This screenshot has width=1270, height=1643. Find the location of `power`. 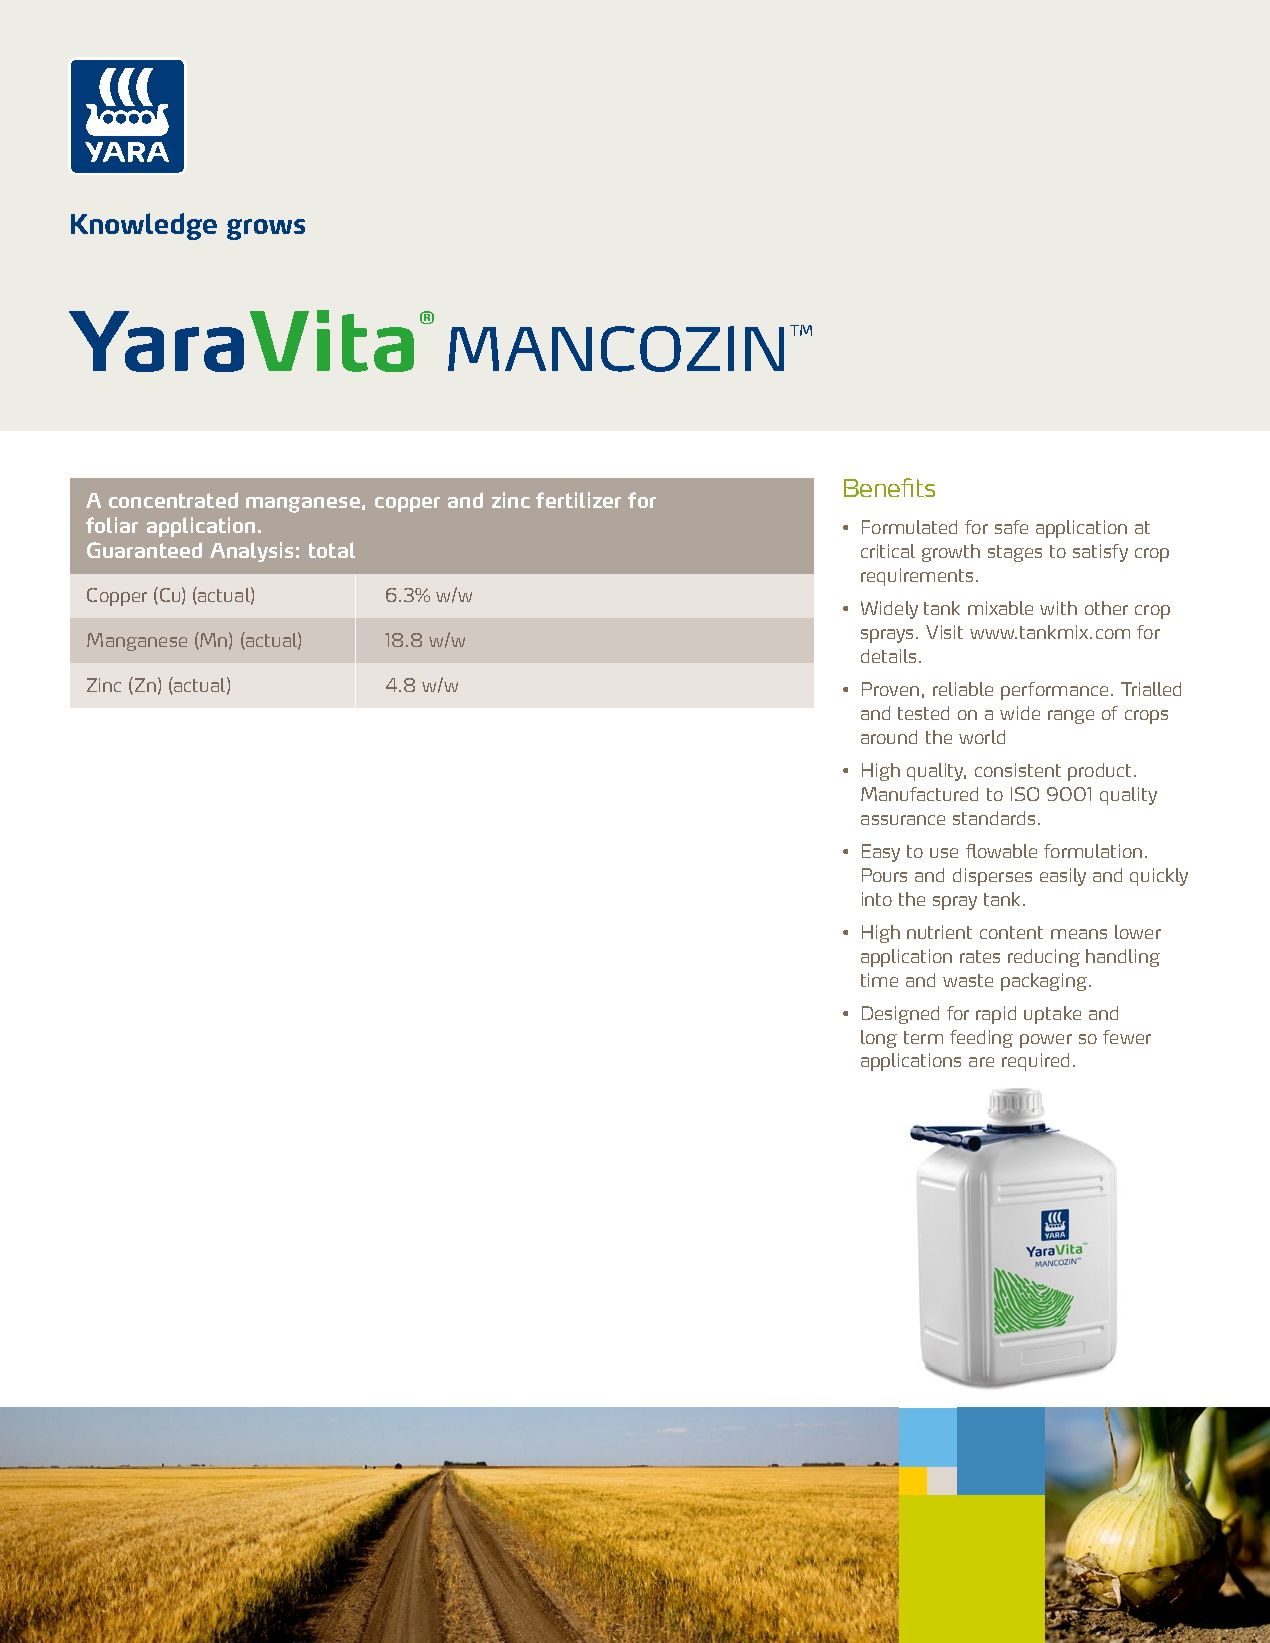

power is located at coordinates (1046, 1041).
